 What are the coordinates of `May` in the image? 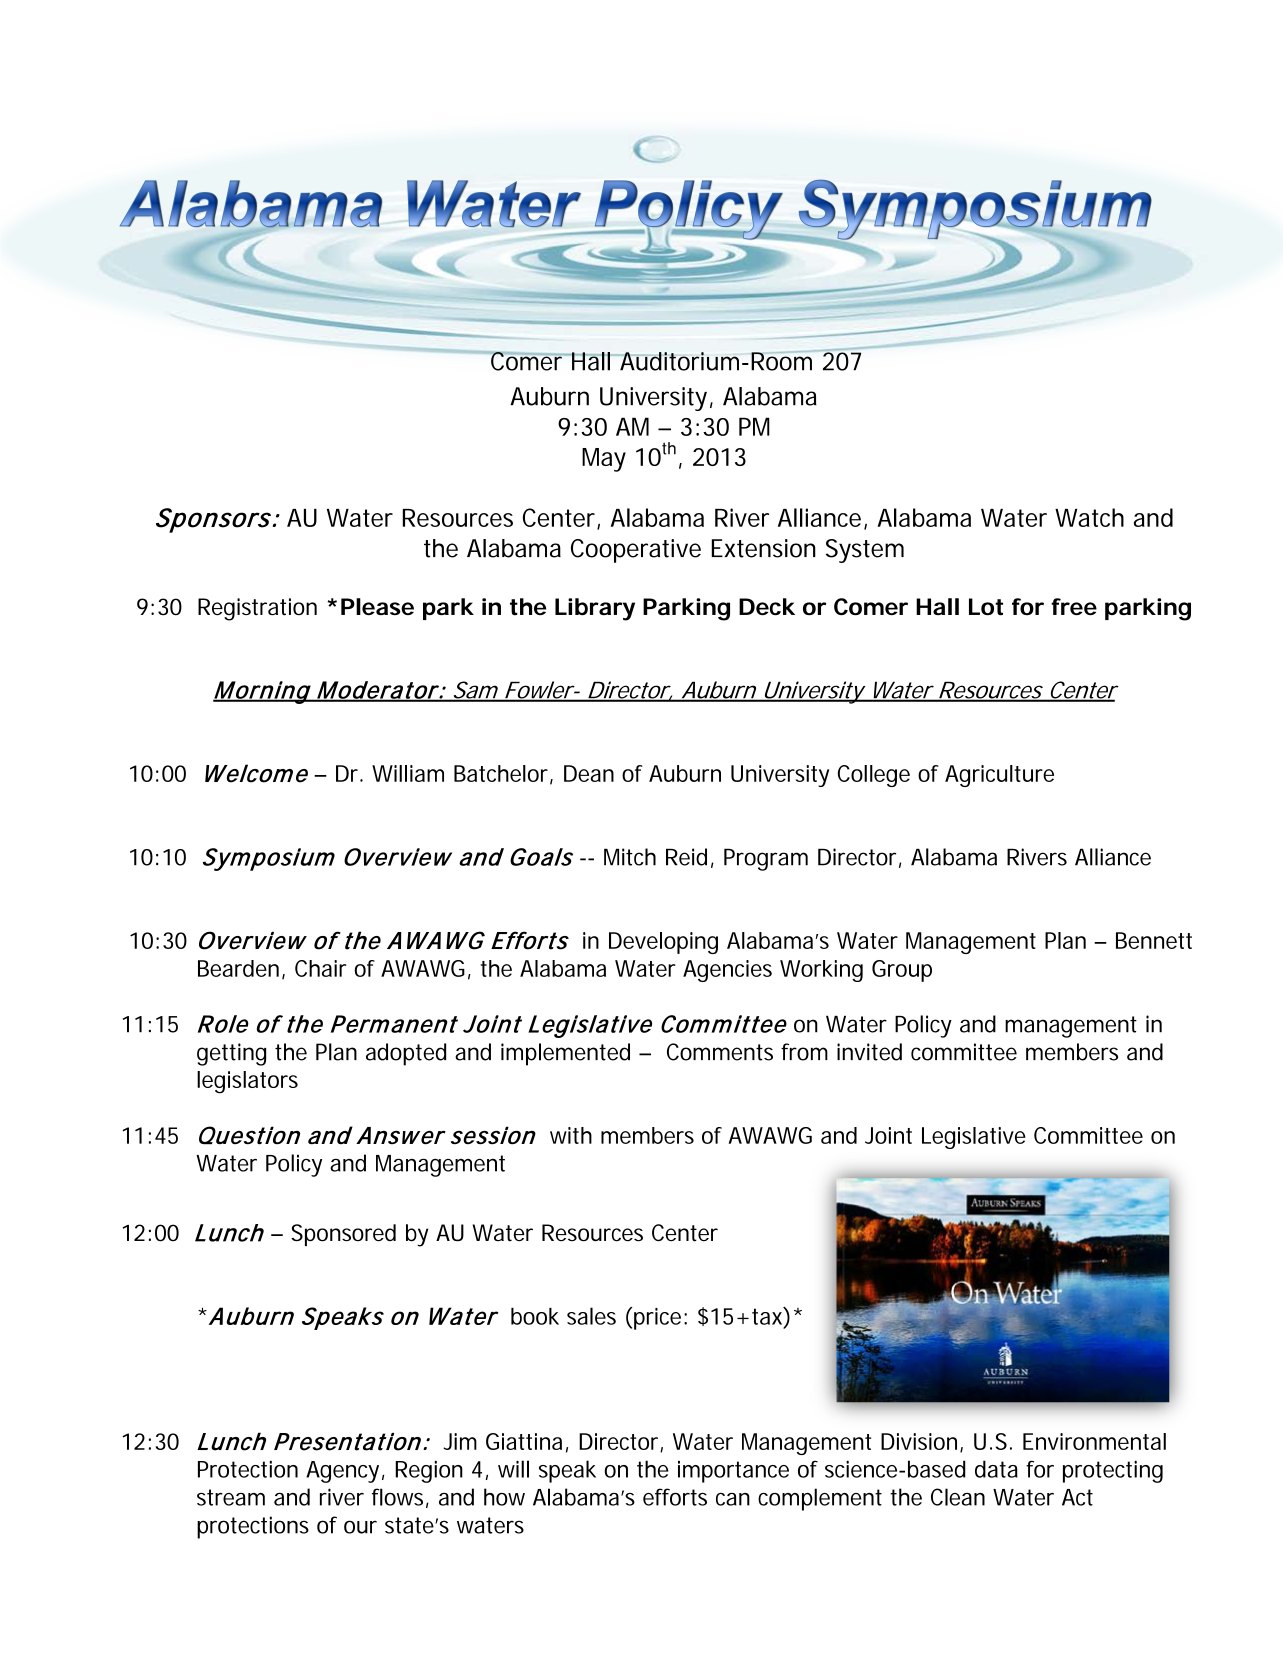 It's located at (604, 460).
